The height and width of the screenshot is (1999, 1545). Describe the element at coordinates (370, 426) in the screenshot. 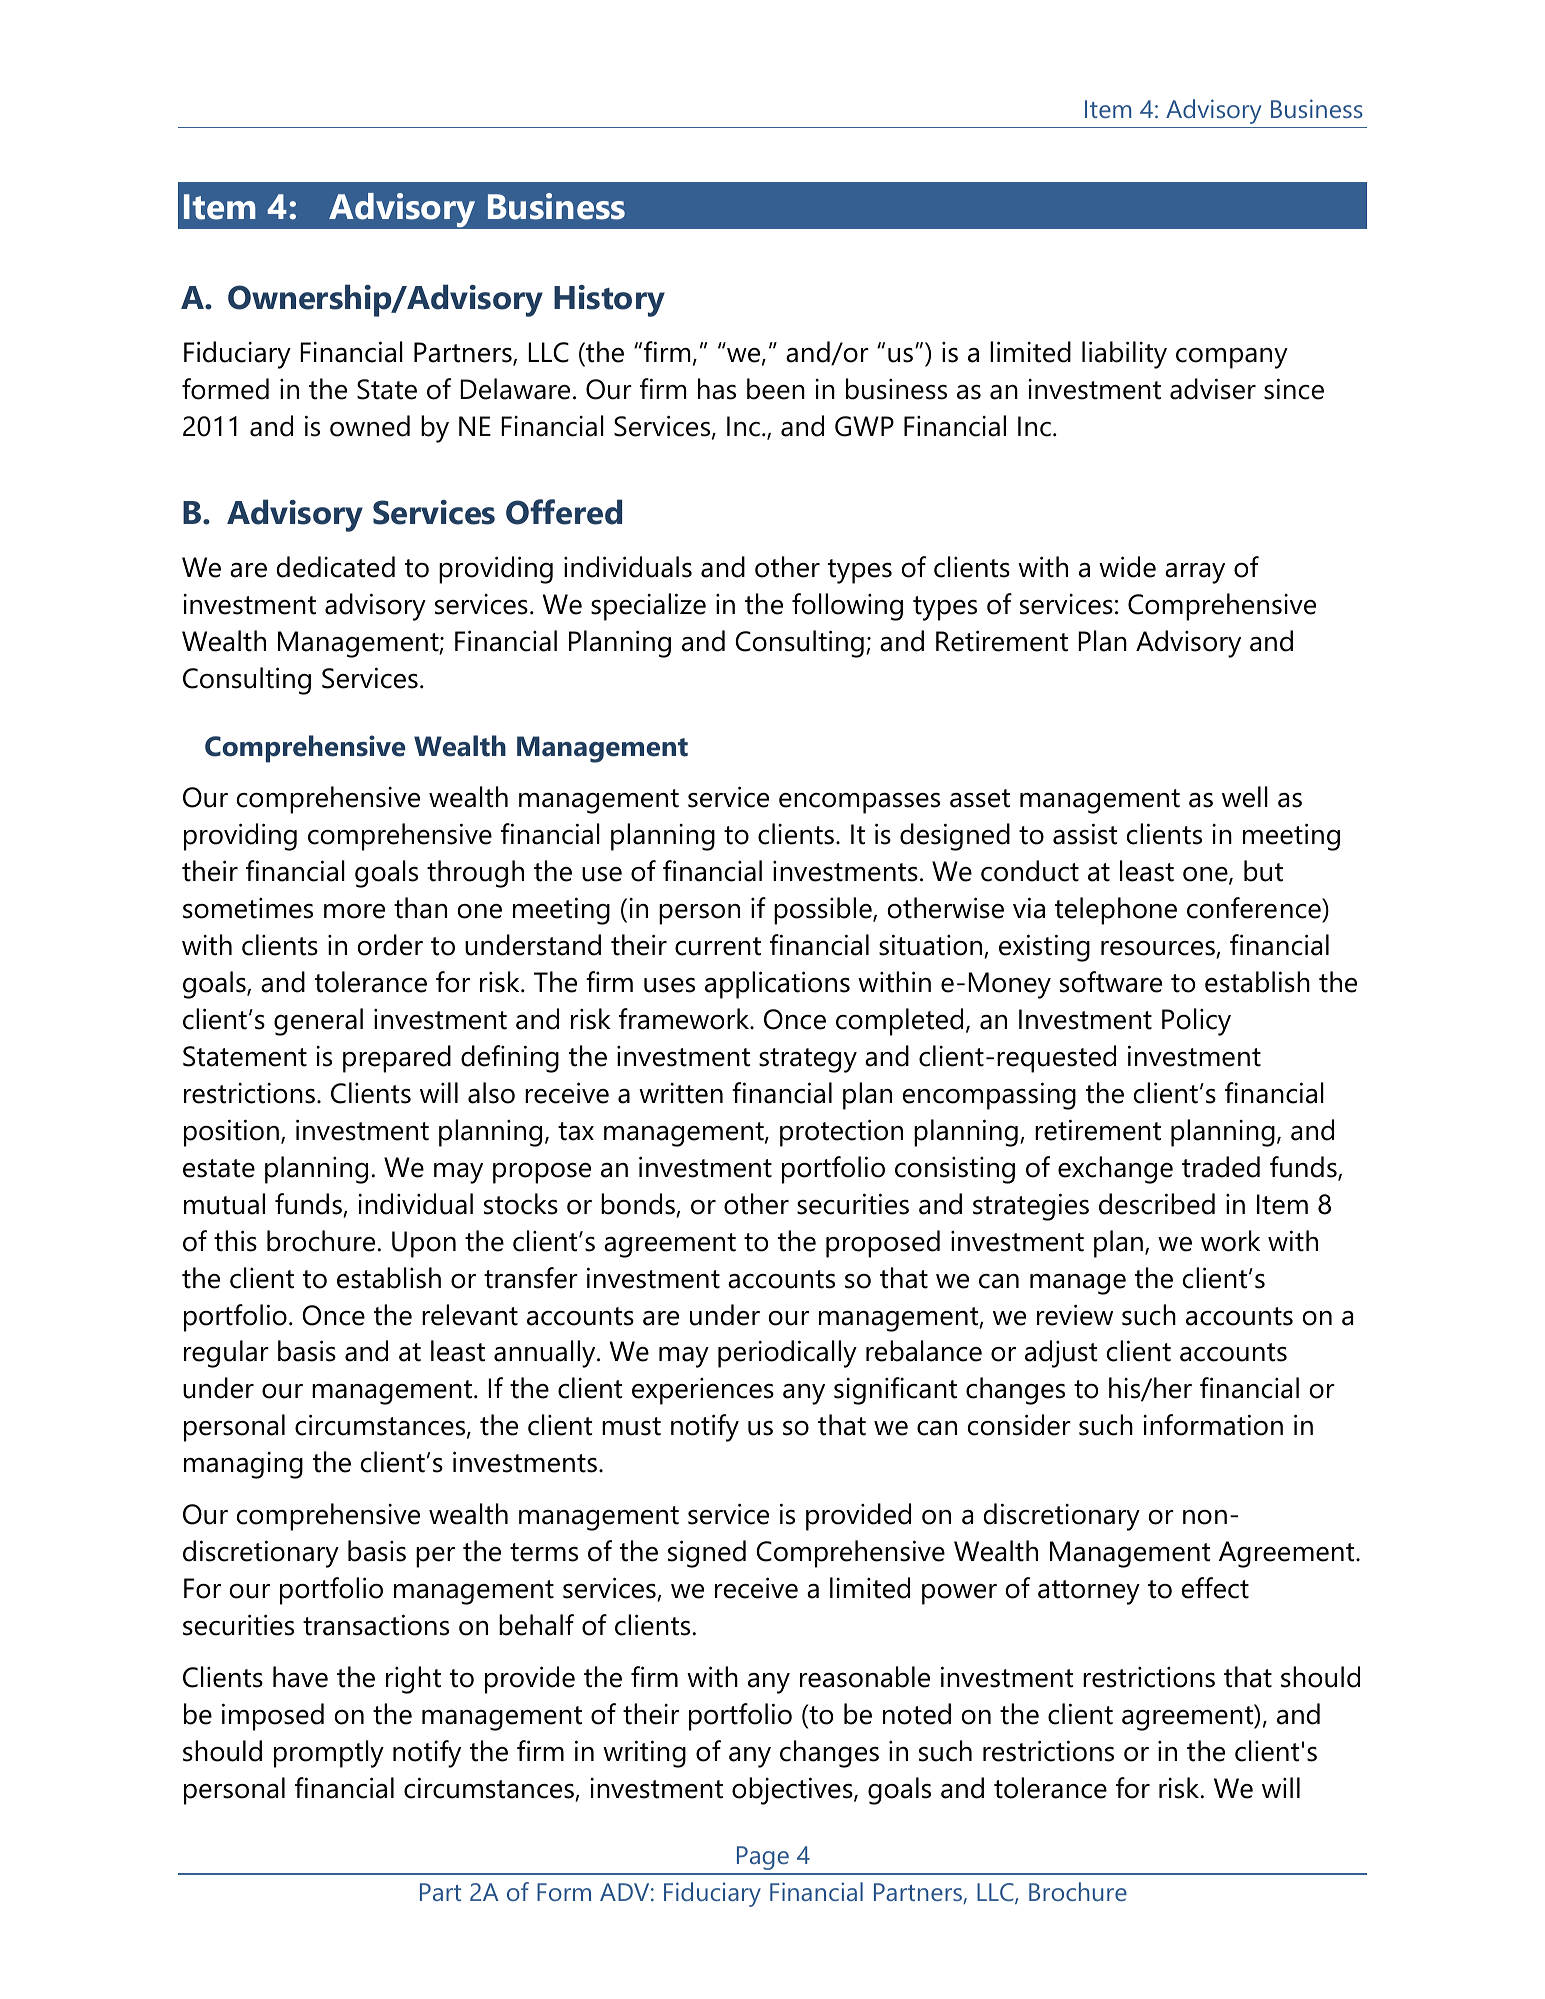

I see `owned` at that location.
